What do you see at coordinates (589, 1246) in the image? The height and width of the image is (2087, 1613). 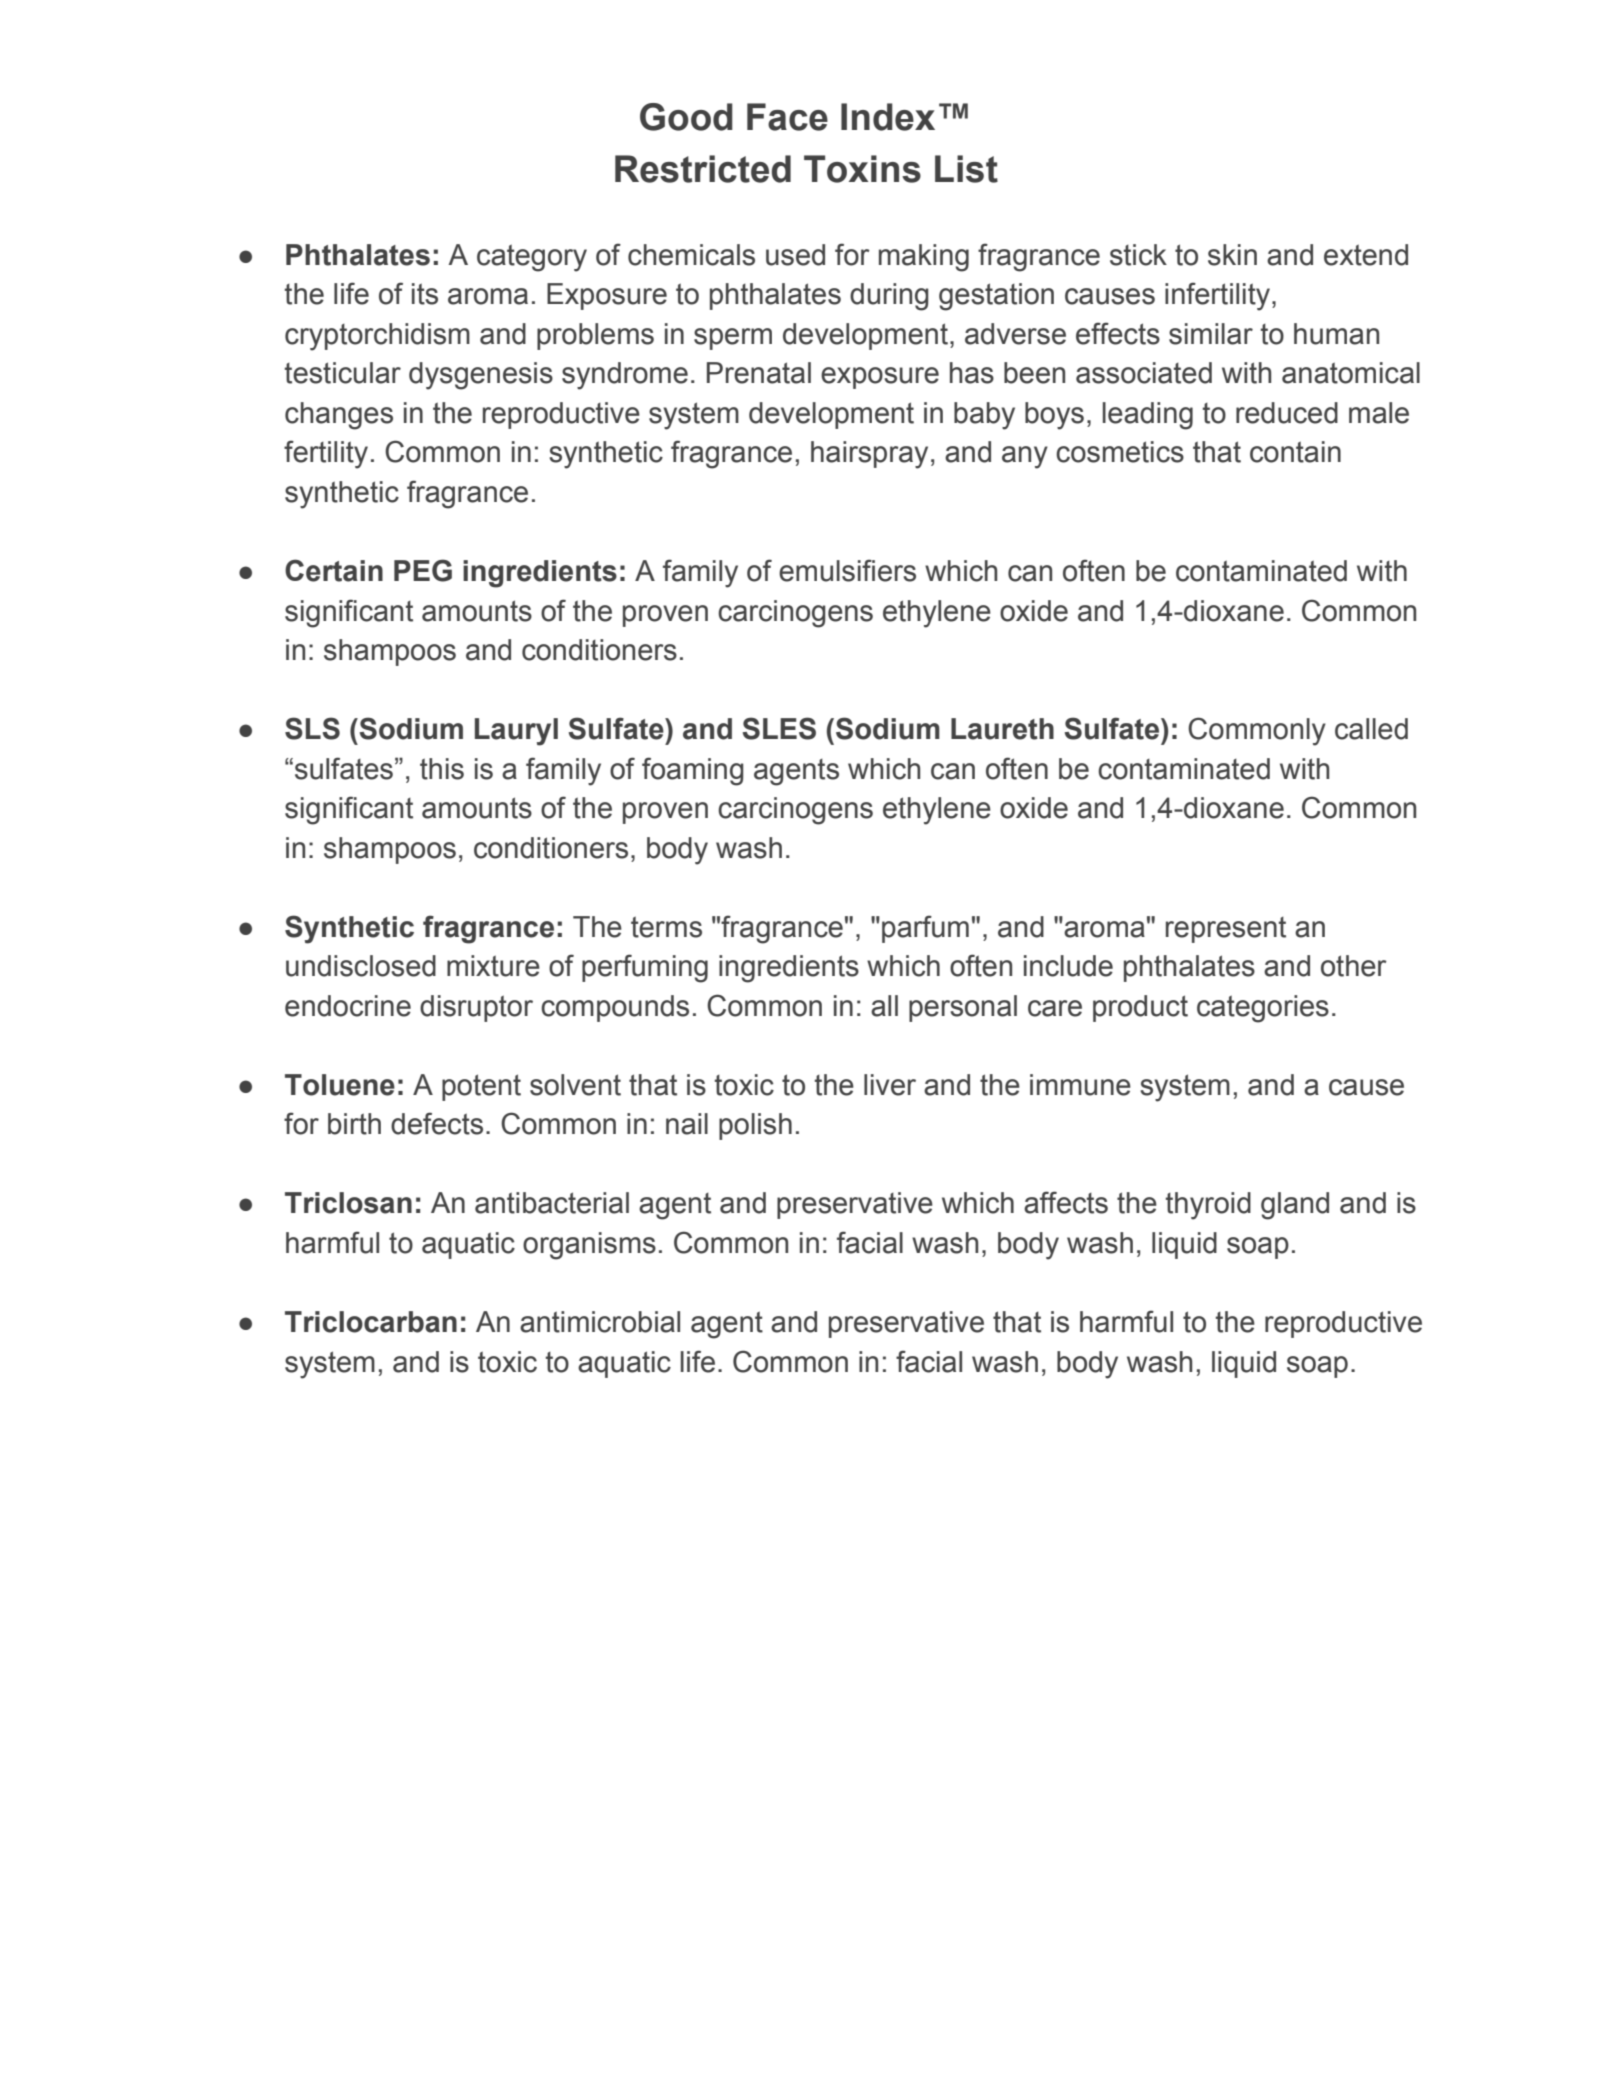 I see `organisms` at bounding box center [589, 1246].
